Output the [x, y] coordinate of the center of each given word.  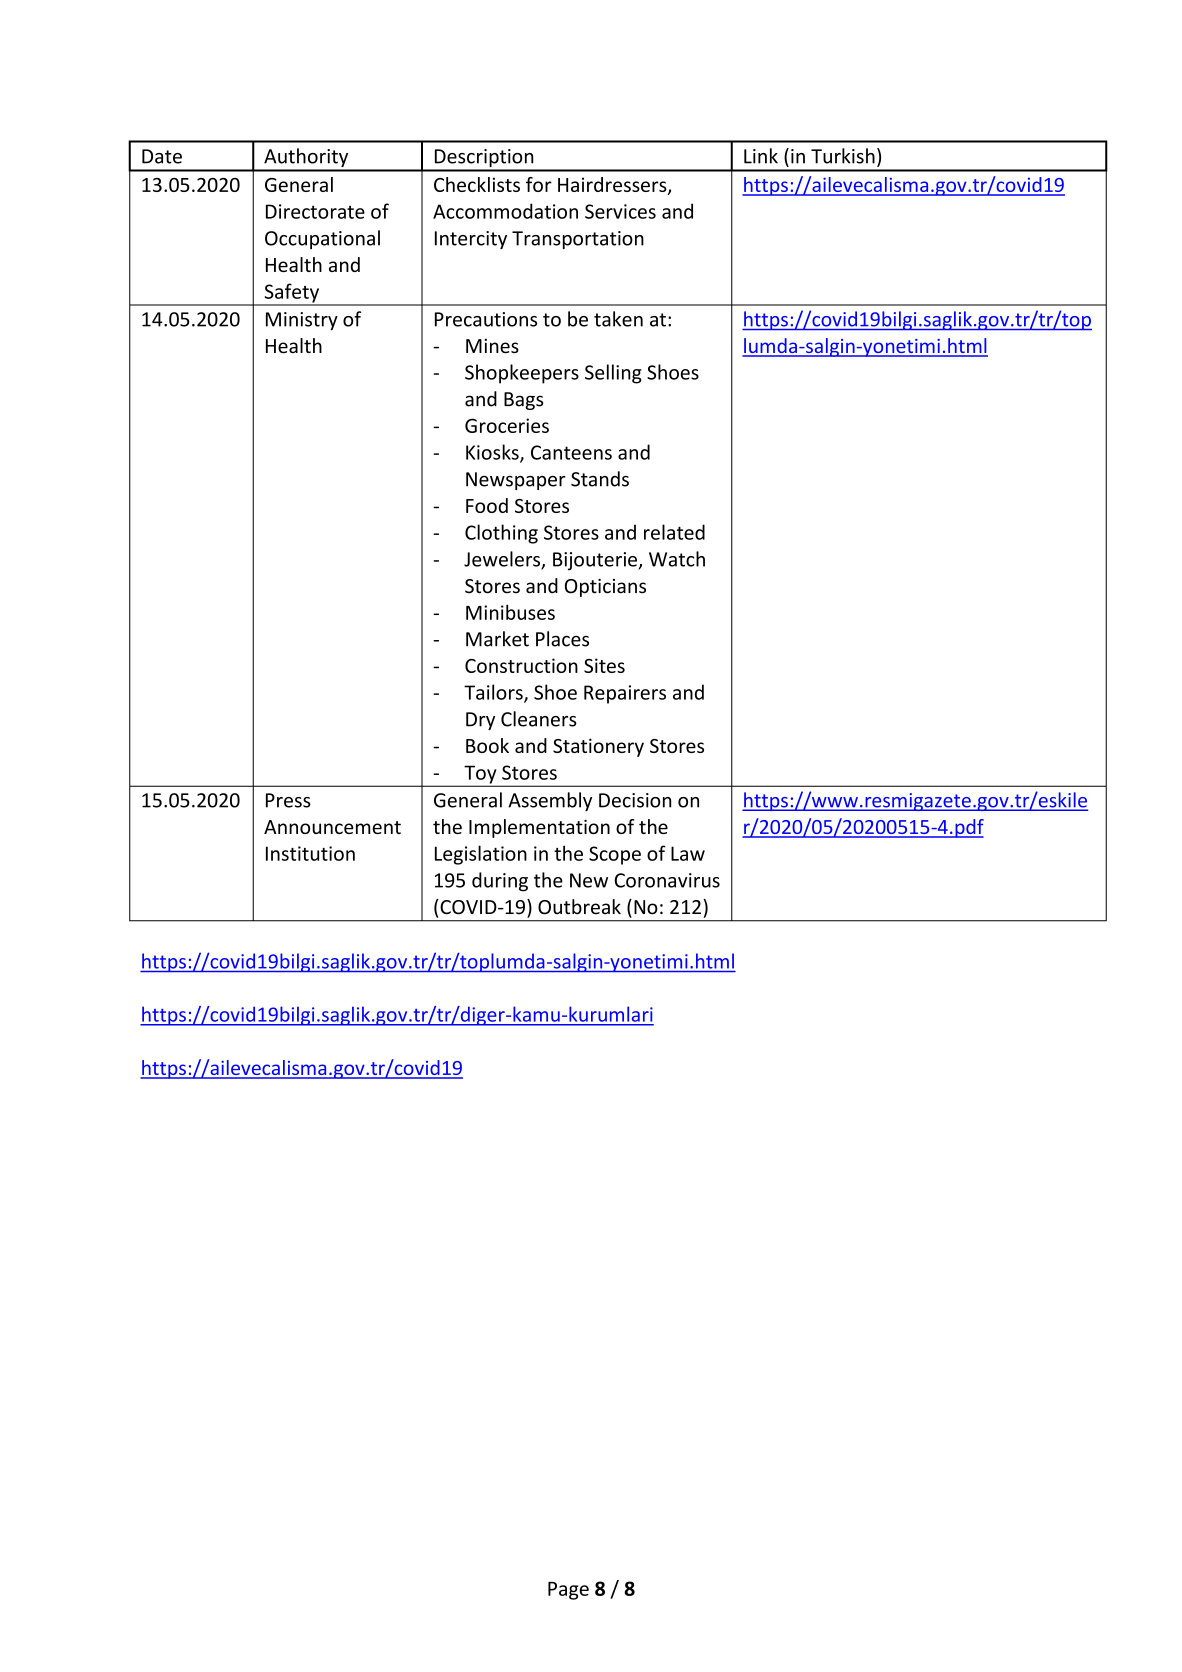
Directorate [315, 211]
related [674, 532]
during [500, 882]
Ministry [302, 321]
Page [568, 1591]
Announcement [332, 827]
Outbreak [579, 907]
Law [688, 853]
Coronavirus [667, 880]
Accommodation [505, 211]
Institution [310, 853]
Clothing [501, 534]
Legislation [481, 855]
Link [761, 156]
